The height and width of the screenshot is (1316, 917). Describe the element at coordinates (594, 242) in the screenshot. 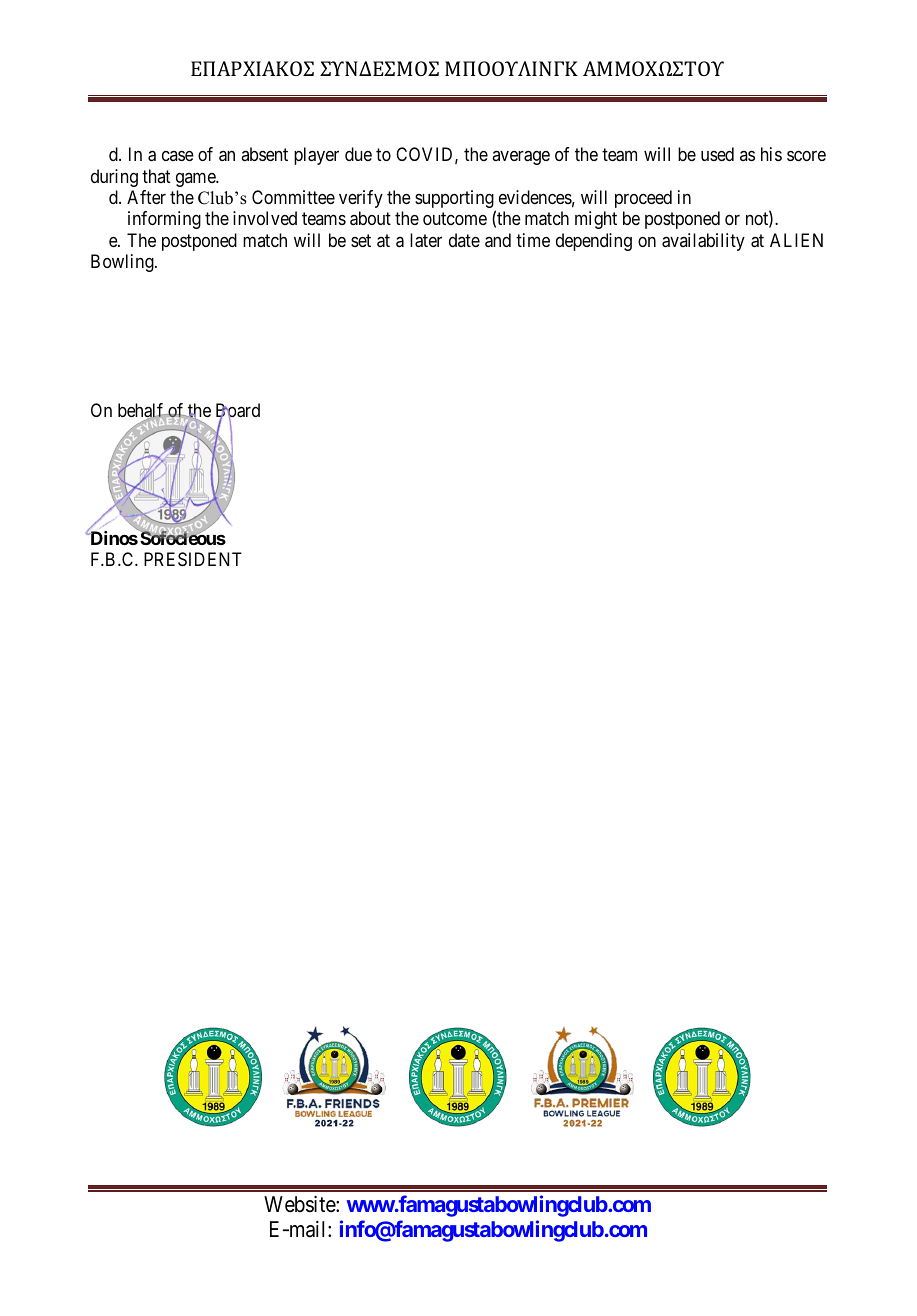

I see `depending` at that location.
